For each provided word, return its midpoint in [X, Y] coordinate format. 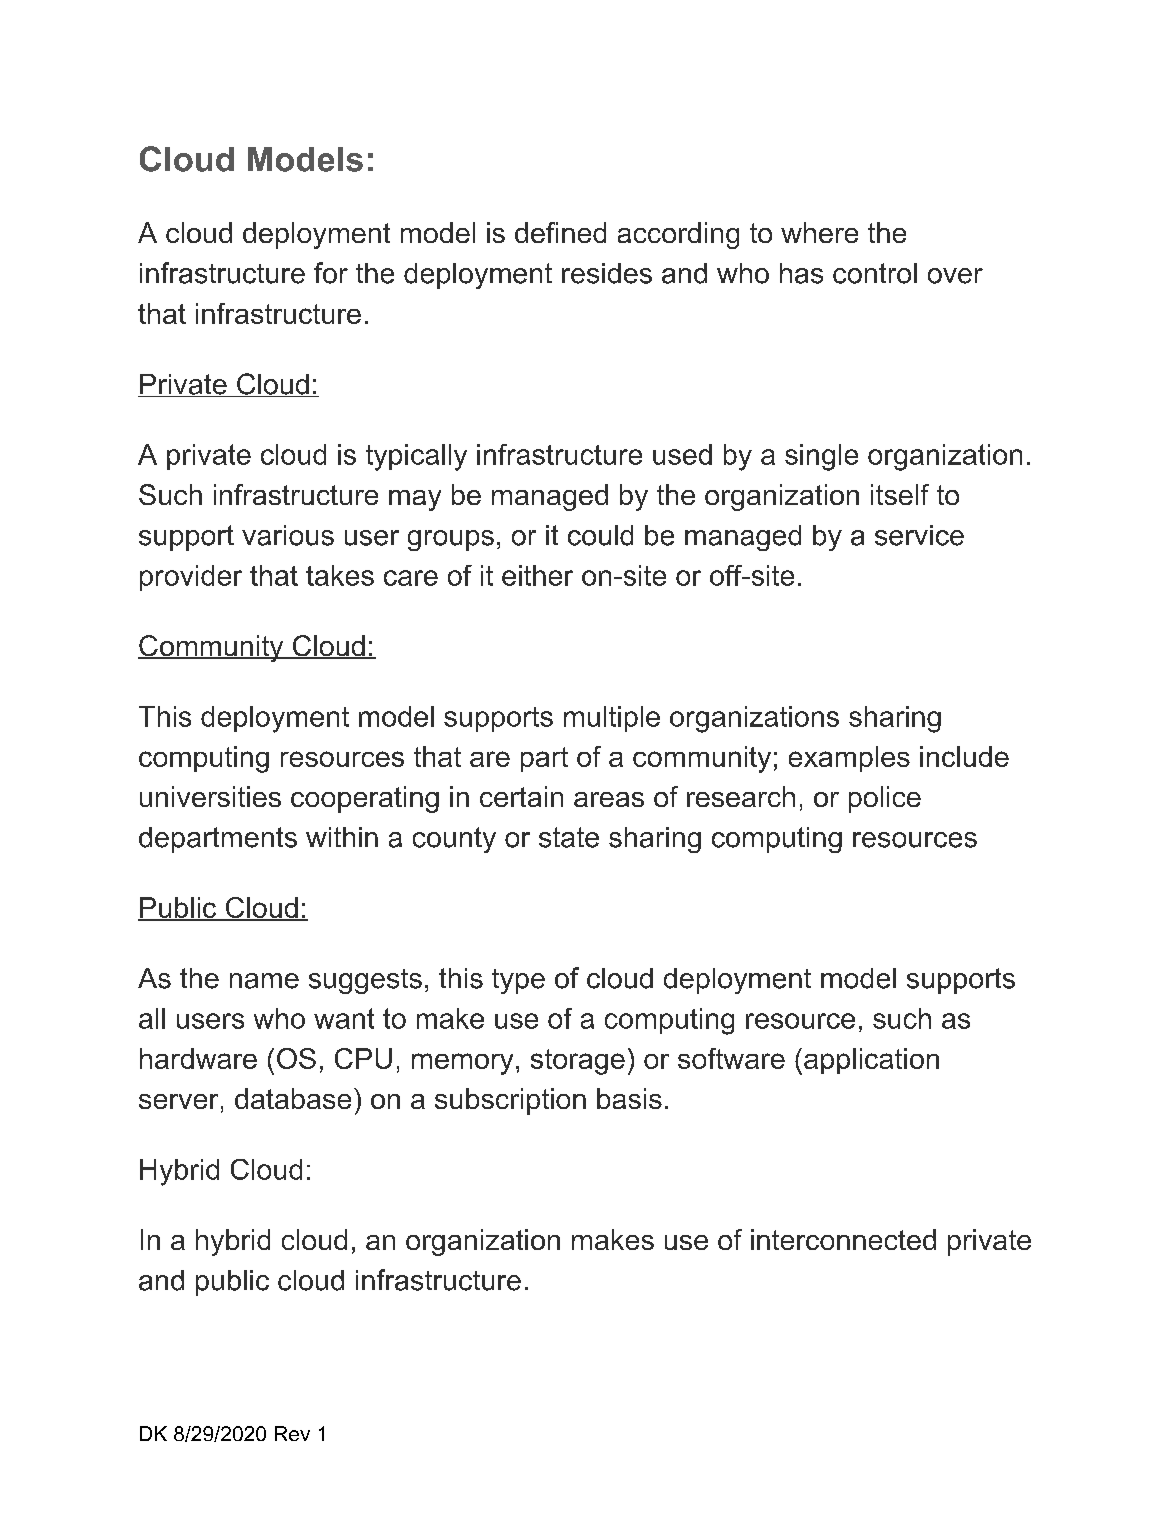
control [875, 273]
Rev [292, 1433]
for [331, 273]
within [342, 837]
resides [607, 273]
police [885, 799]
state [569, 837]
